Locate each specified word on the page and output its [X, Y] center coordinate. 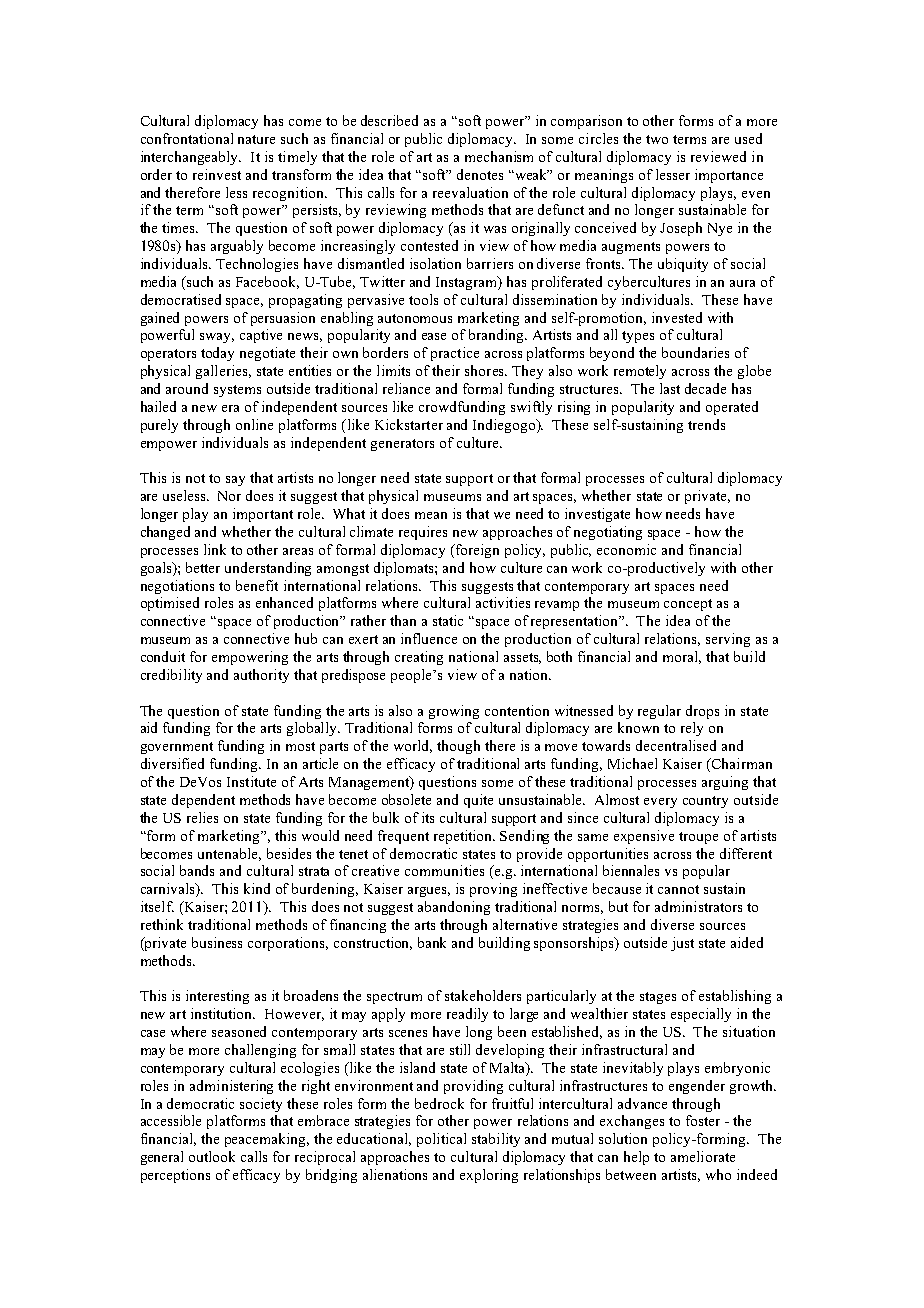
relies [202, 817]
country [705, 802]
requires [423, 533]
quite [478, 801]
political [441, 1140]
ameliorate [703, 1156]
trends [706, 424]
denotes [480, 174]
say [235, 481]
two [657, 139]
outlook [212, 1156]
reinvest [217, 174]
